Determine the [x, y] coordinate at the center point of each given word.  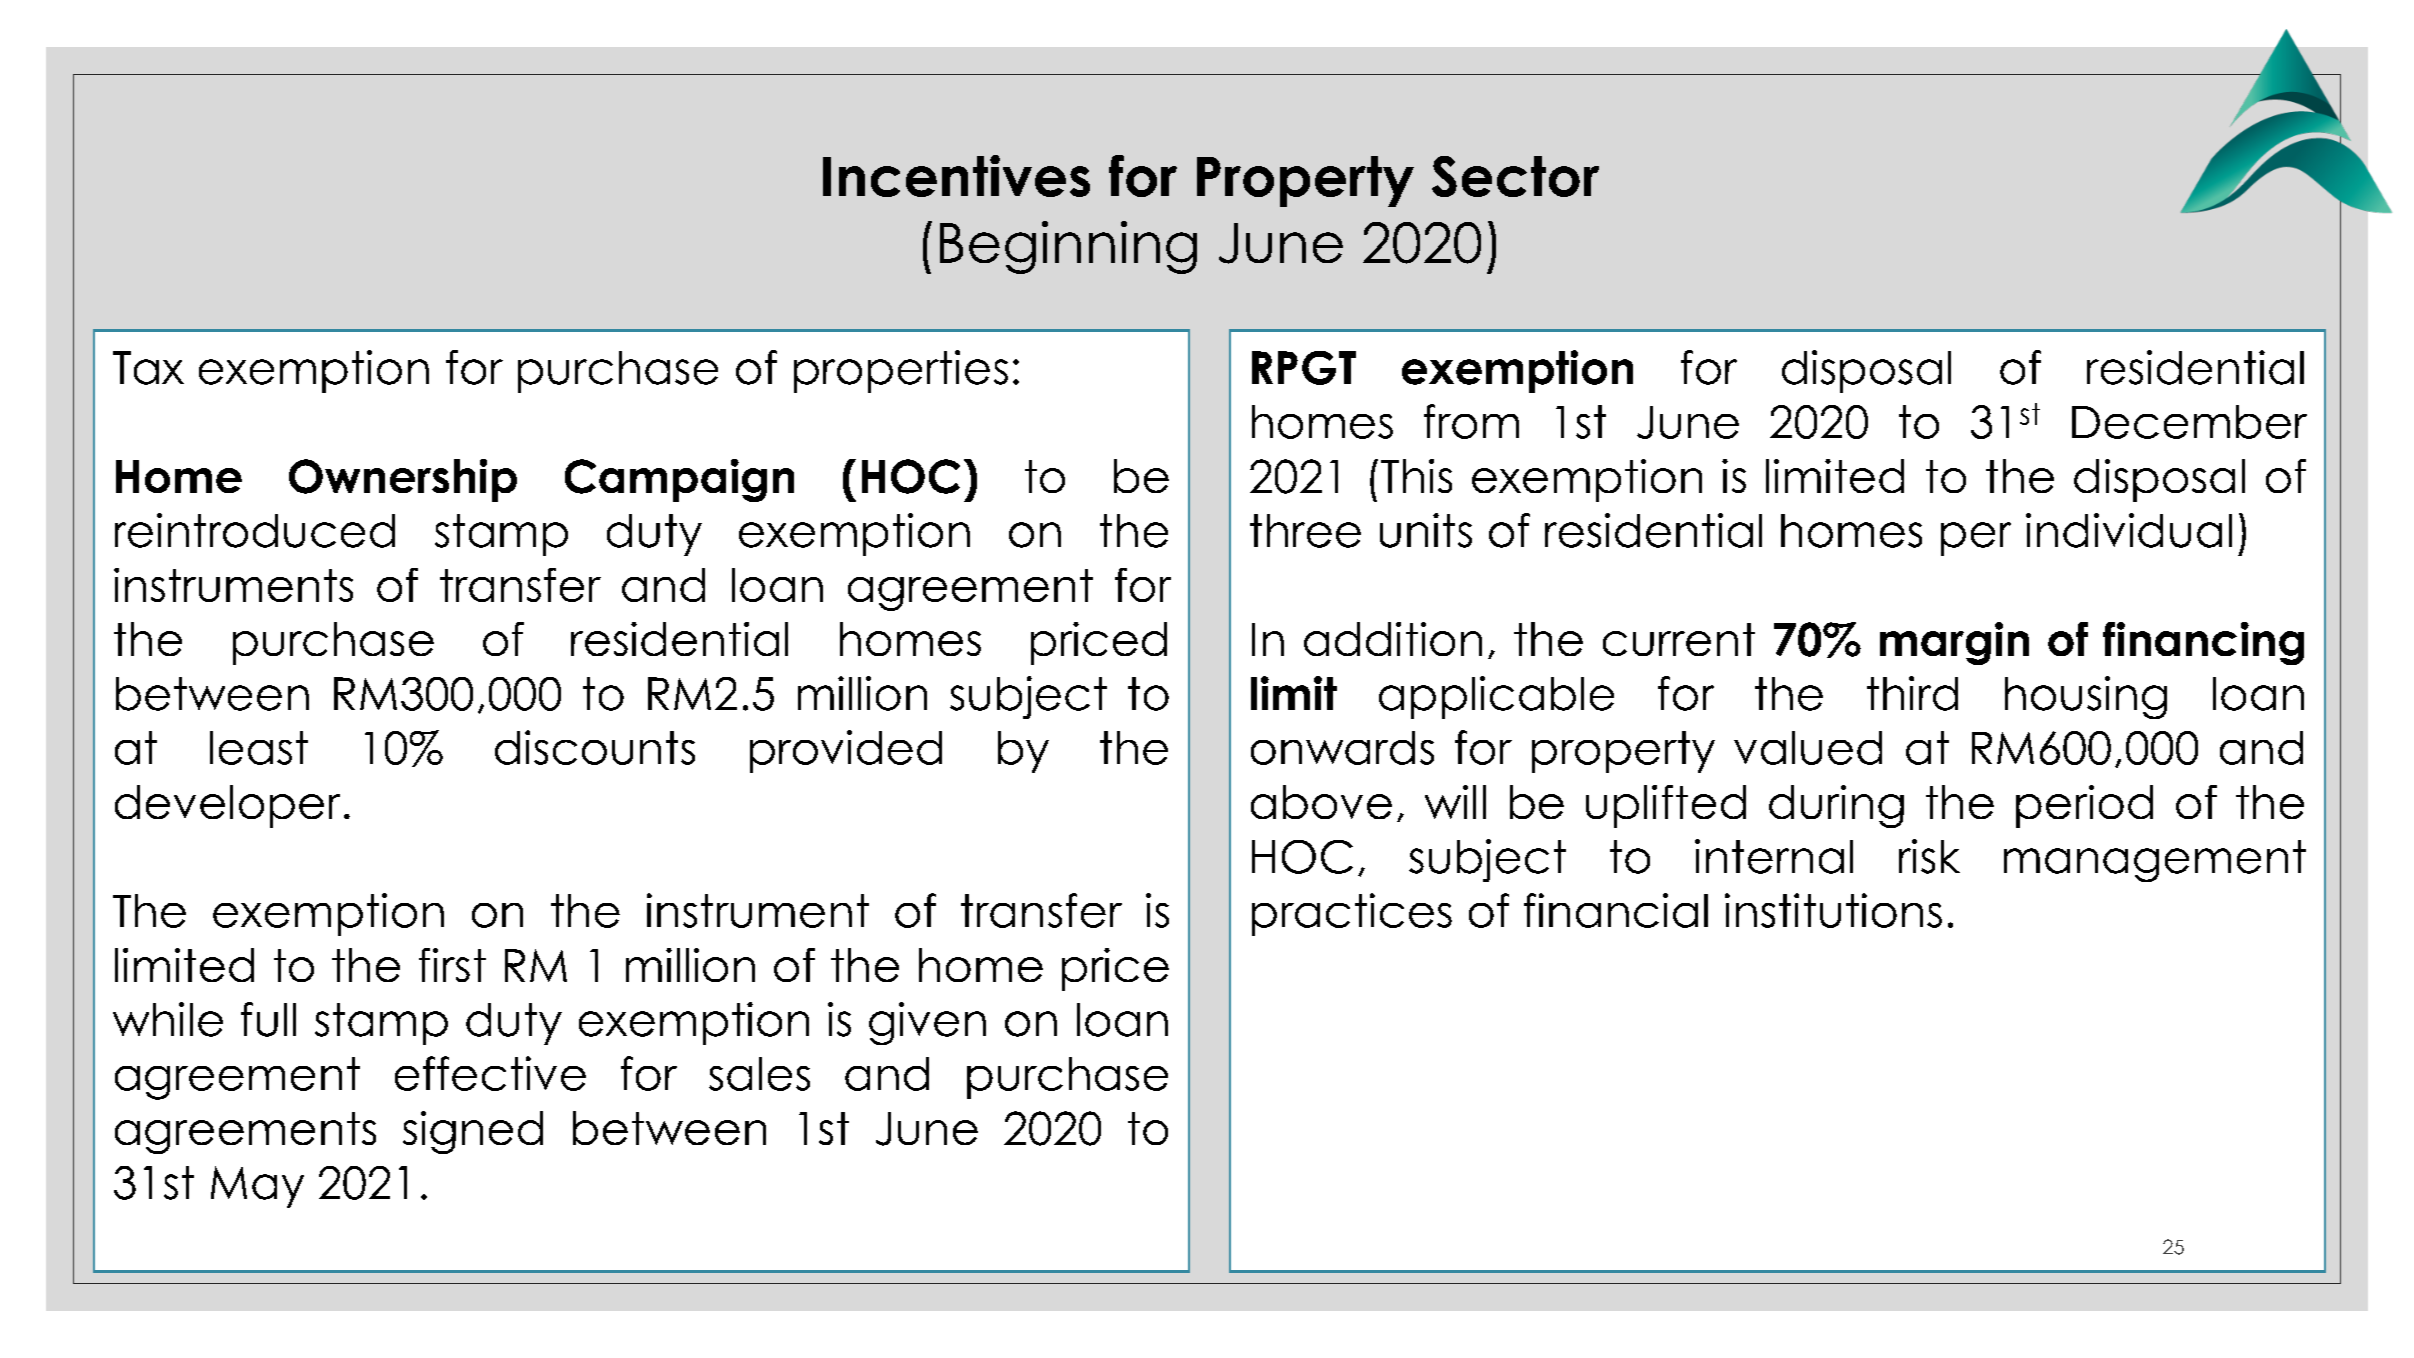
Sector [1515, 176]
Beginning [1068, 247]
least [259, 748]
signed [473, 1132]
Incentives [956, 176]
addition [1393, 639]
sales [759, 1074]
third [1912, 693]
